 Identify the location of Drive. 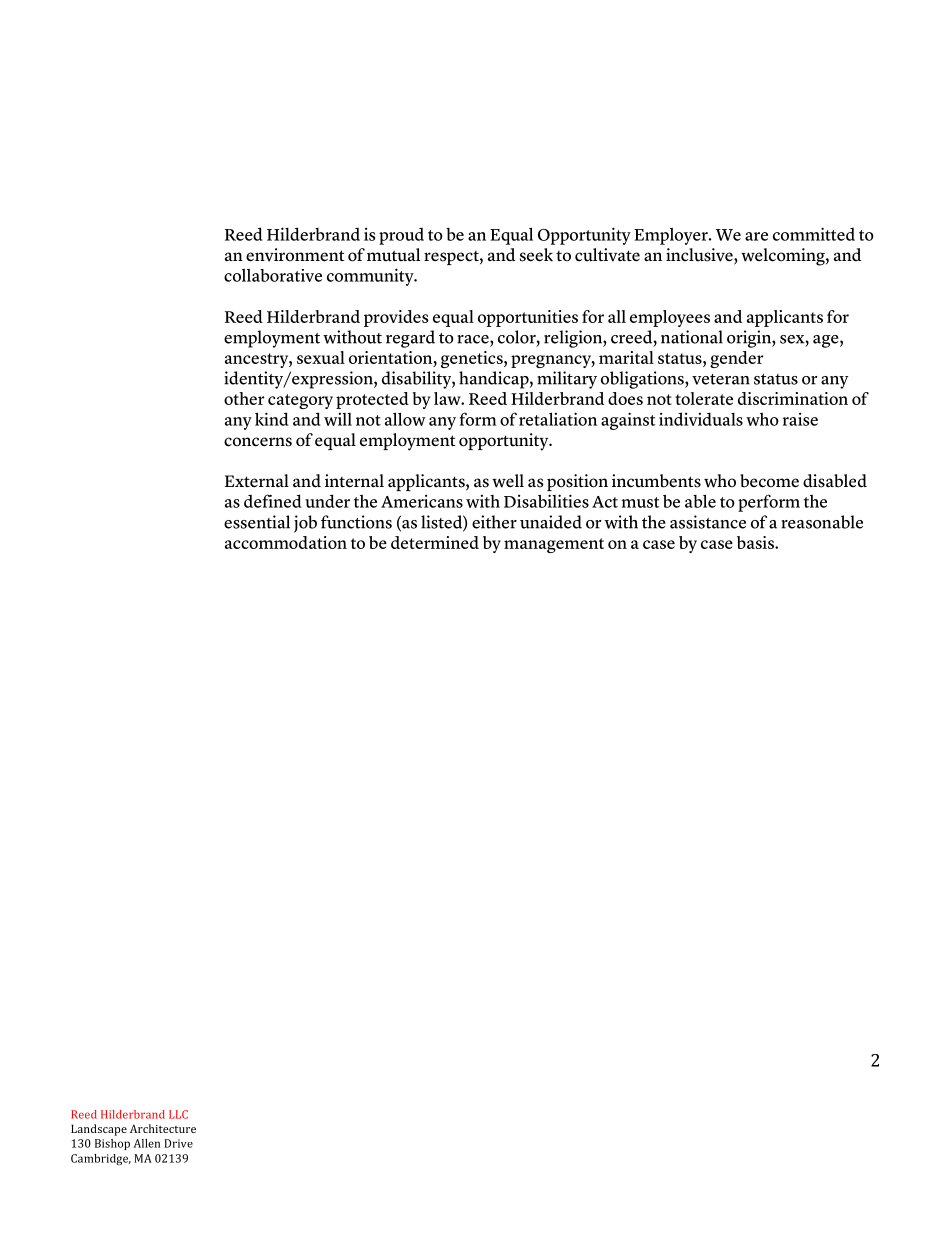
(178, 1143).
